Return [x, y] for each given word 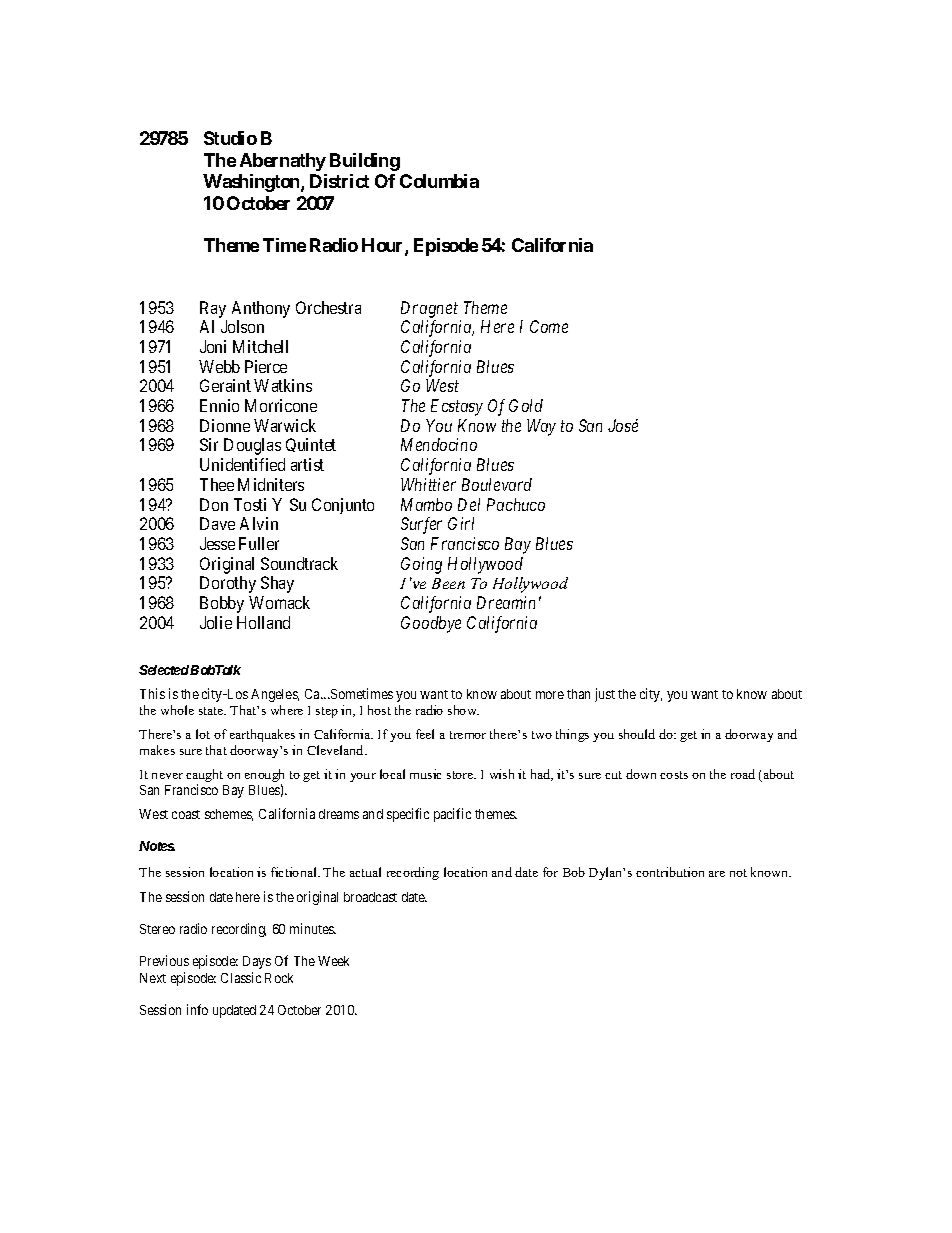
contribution [670, 872]
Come [549, 326]
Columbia [439, 181]
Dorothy [228, 584]
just [605, 695]
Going [421, 565]
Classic [241, 977]
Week [333, 961]
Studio [230, 138]
